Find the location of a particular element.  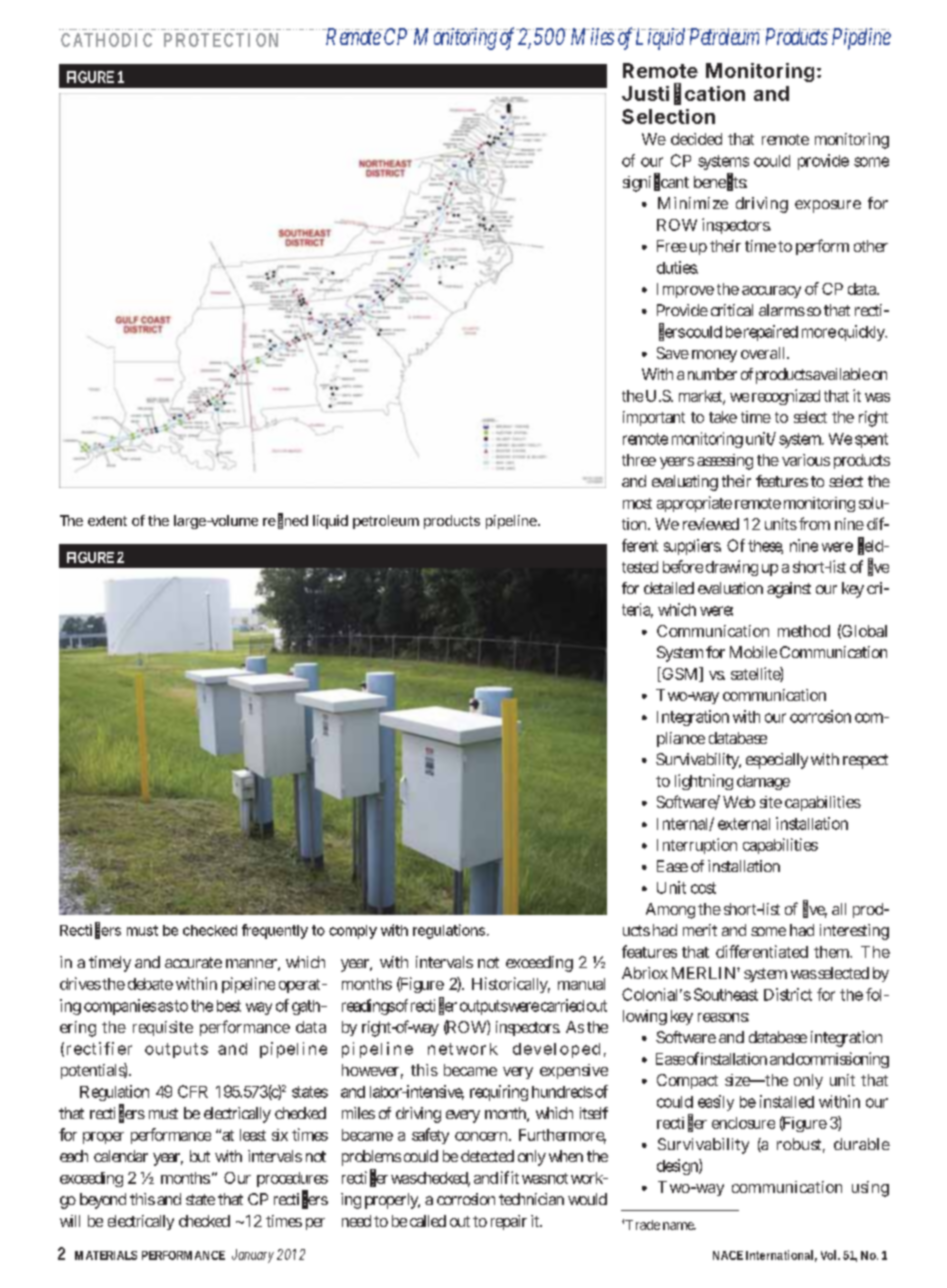

beyond is located at coordinates (103, 1201).
